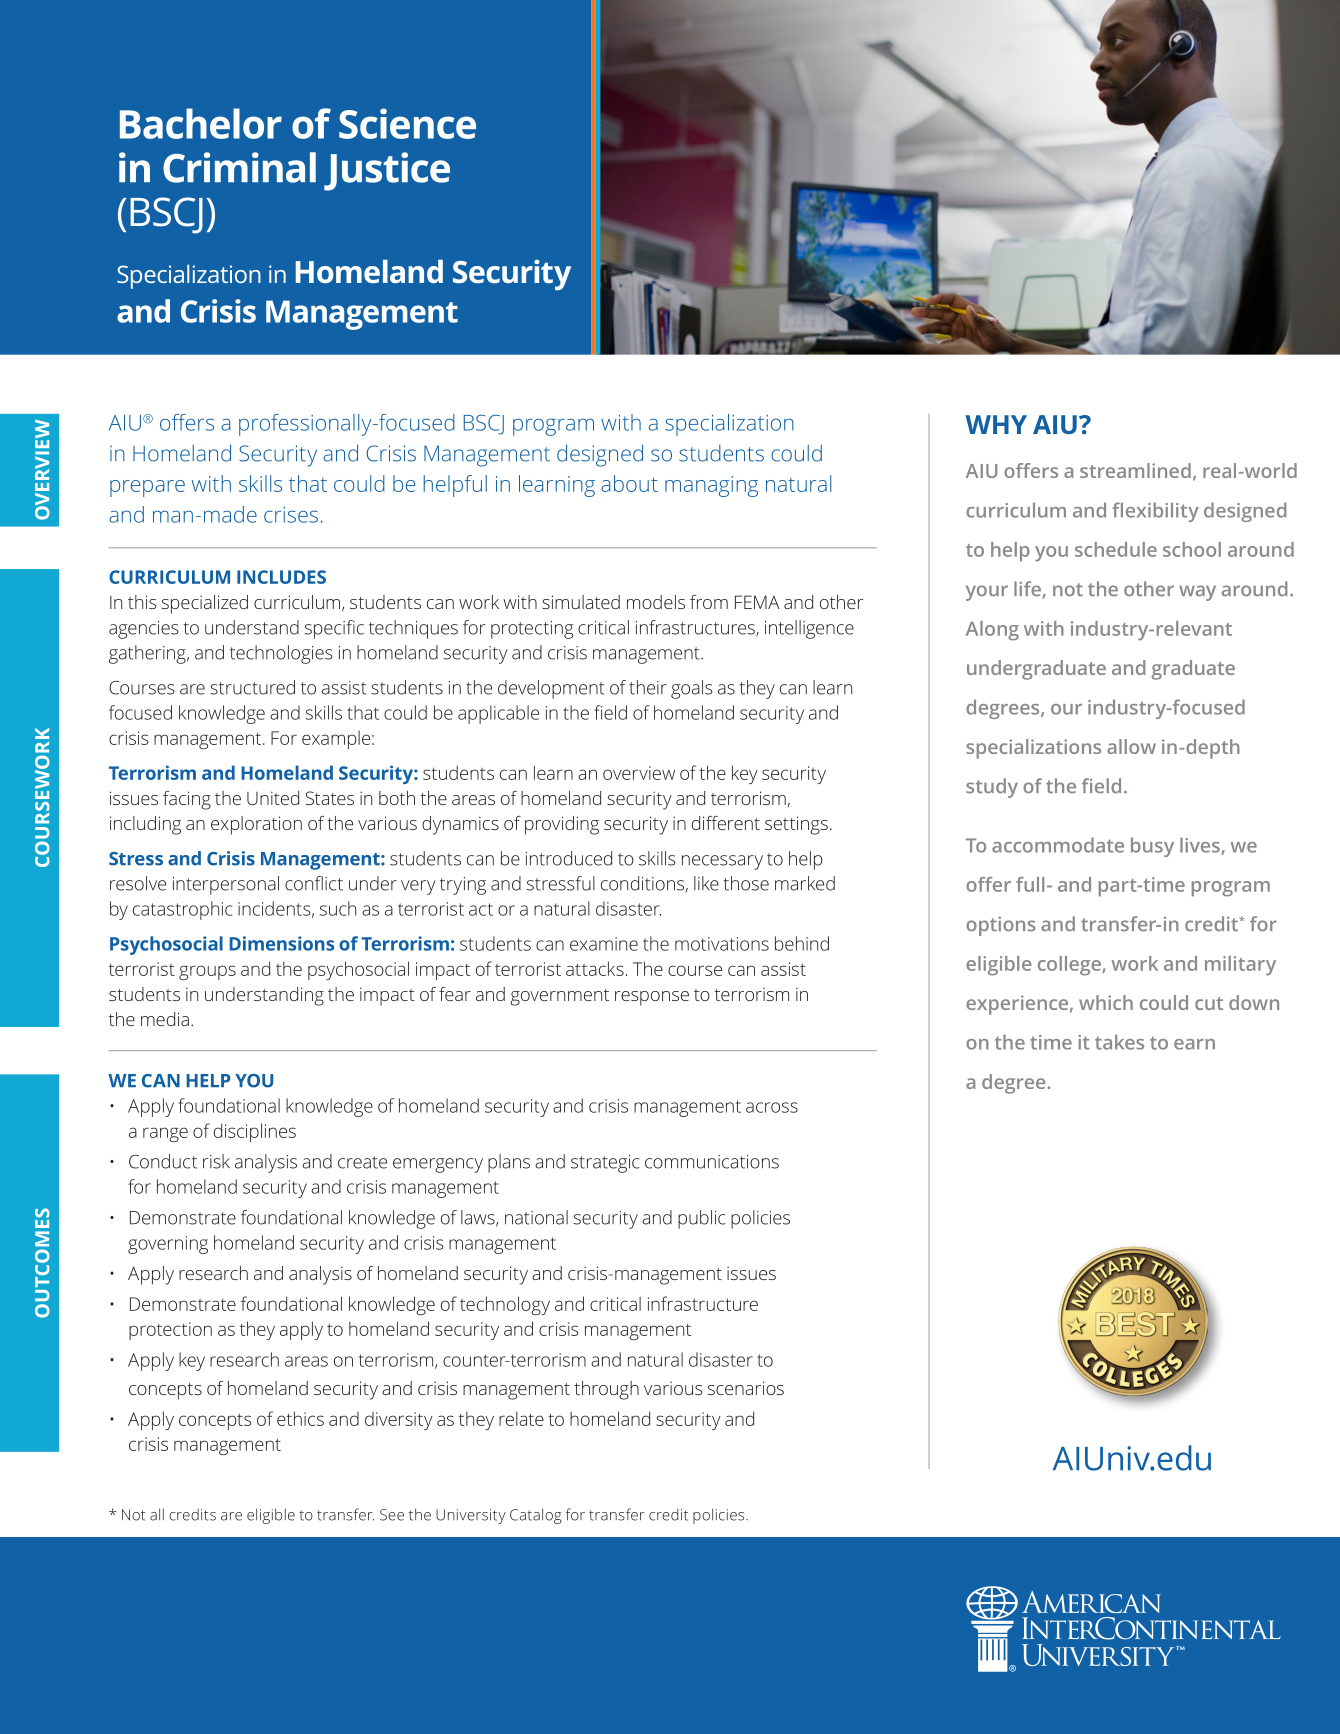 The height and width of the screenshot is (1734, 1340). What do you see at coordinates (1152, 847) in the screenshot?
I see `busy` at bounding box center [1152, 847].
